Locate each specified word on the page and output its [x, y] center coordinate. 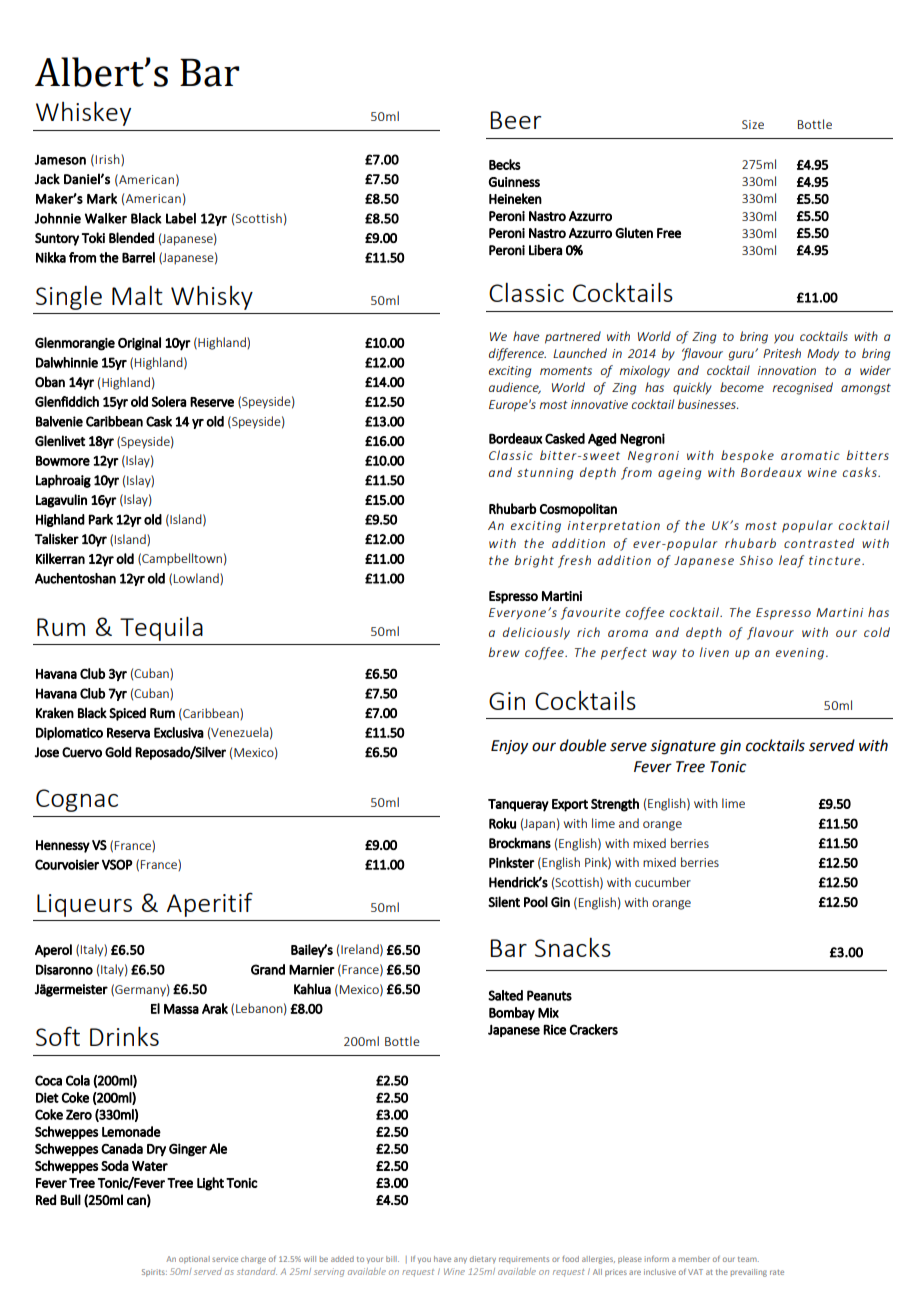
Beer [515, 120]
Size [753, 124]
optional [194, 1260]
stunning [545, 474]
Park [101, 519]
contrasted [819, 543]
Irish [109, 160]
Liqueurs [84, 905]
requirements [524, 1260]
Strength [615, 805]
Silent [504, 902]
